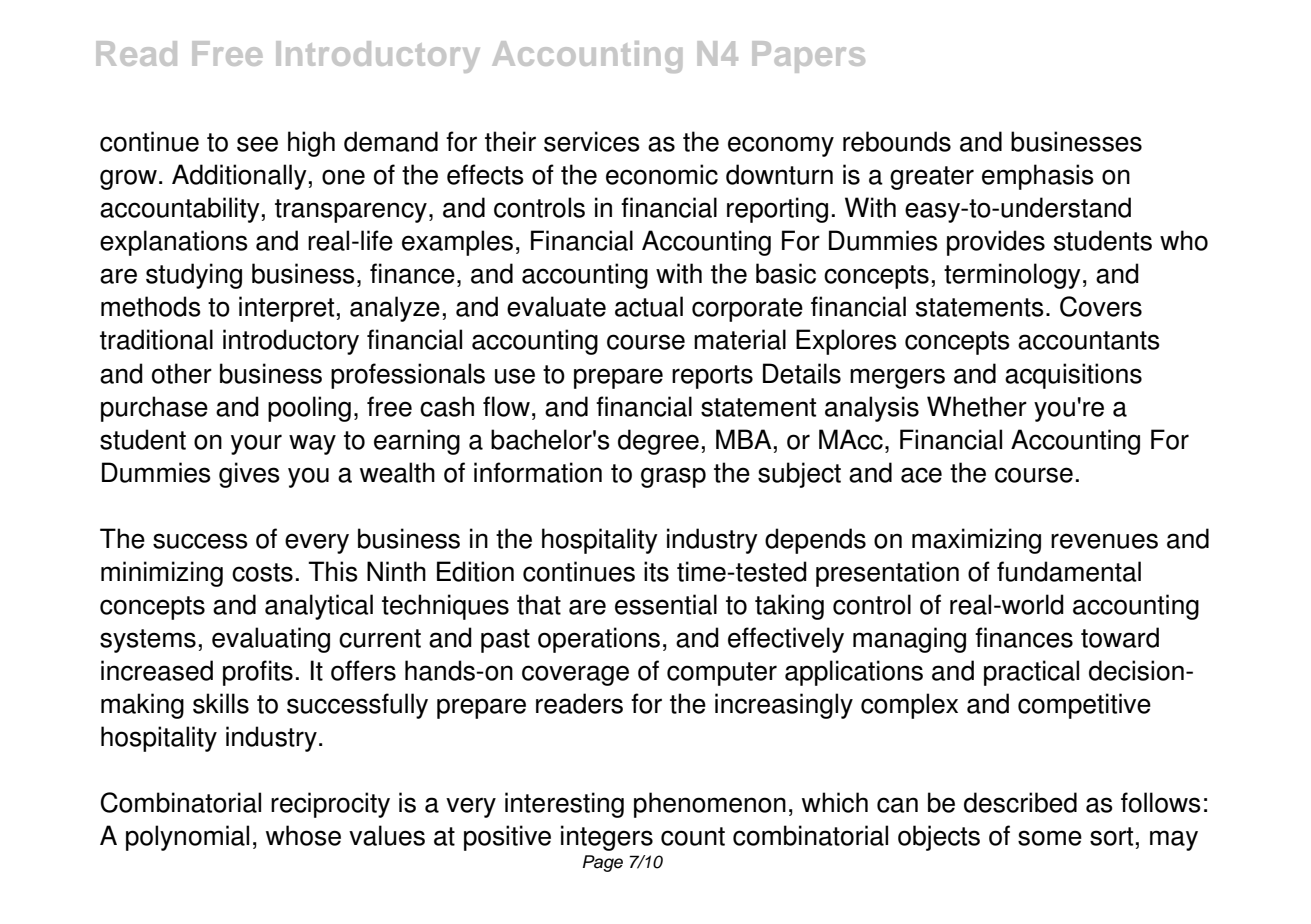 This page has width=1311, height=924. What do you see at coordinates (592, 141) in the page?
I see `services` at bounding box center [592, 141].
